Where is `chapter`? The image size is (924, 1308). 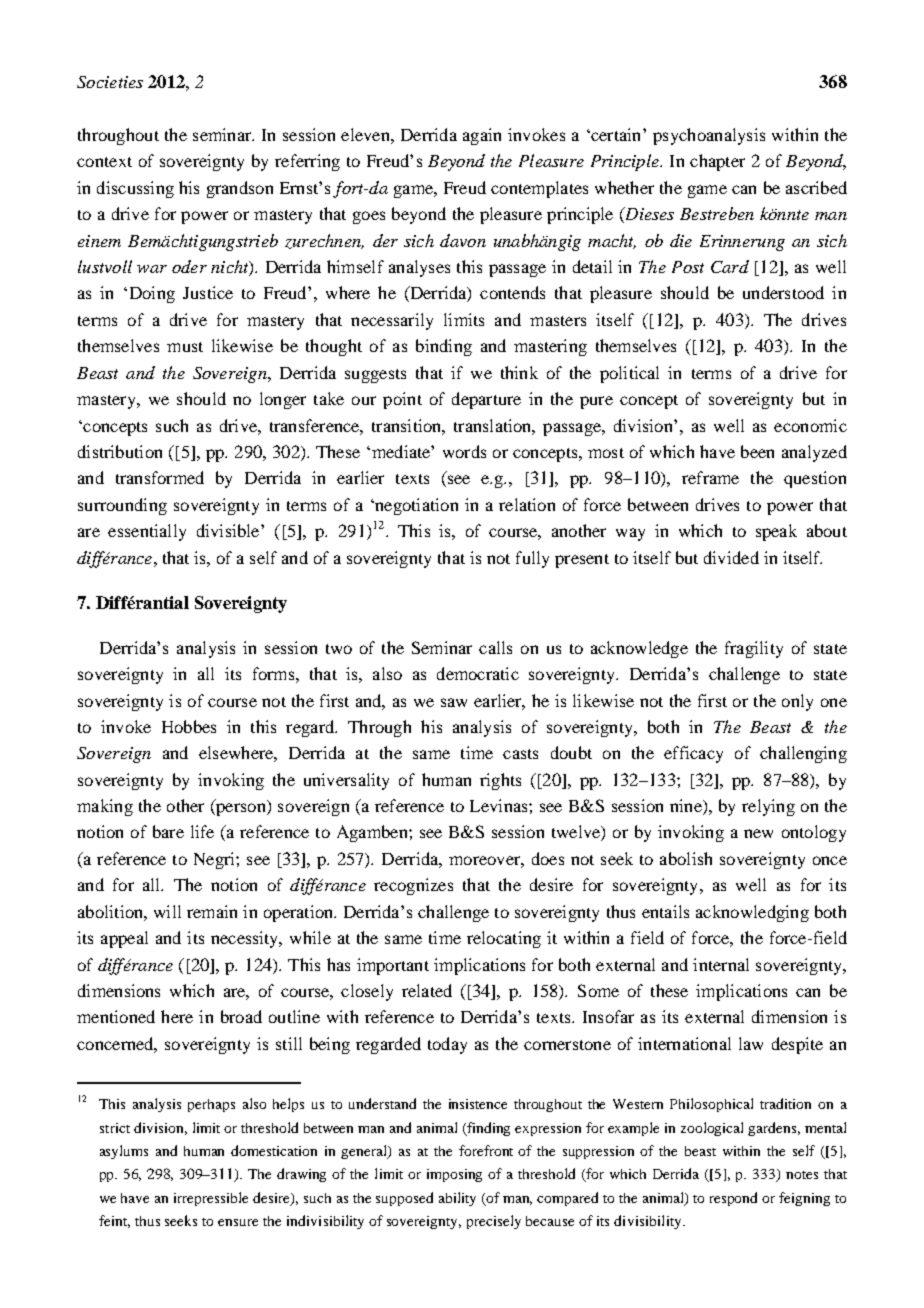
chapter is located at coordinates (717, 162).
